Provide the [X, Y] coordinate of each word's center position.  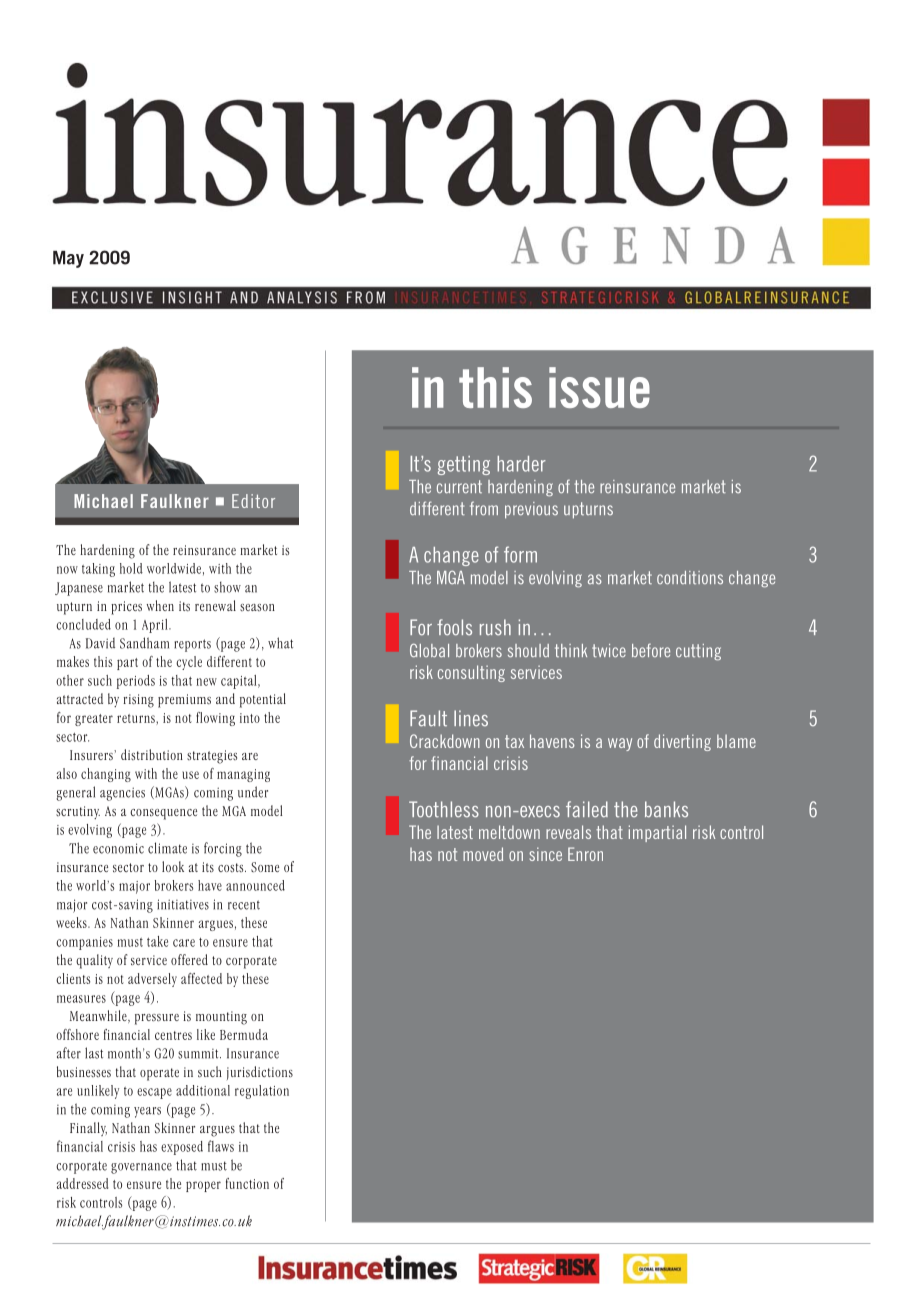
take [157, 941]
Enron [585, 854]
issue [599, 387]
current [459, 486]
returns [137, 718]
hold [131, 568]
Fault [428, 718]
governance [141, 1168]
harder [521, 464]
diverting [682, 742]
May [68, 259]
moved [483, 854]
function [247, 1183]
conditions [690, 578]
